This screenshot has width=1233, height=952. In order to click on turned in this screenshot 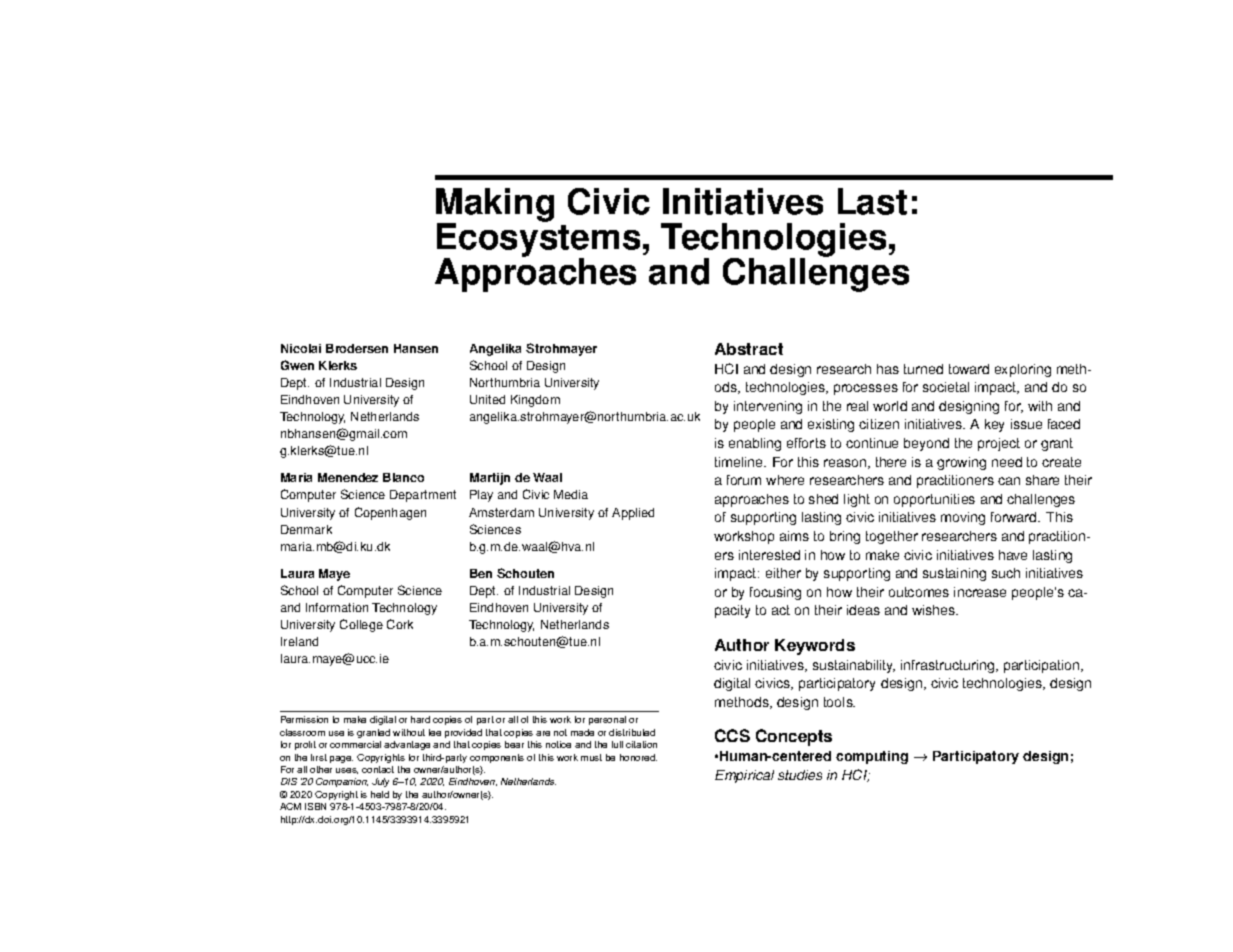, I will do `click(923, 369)`.
